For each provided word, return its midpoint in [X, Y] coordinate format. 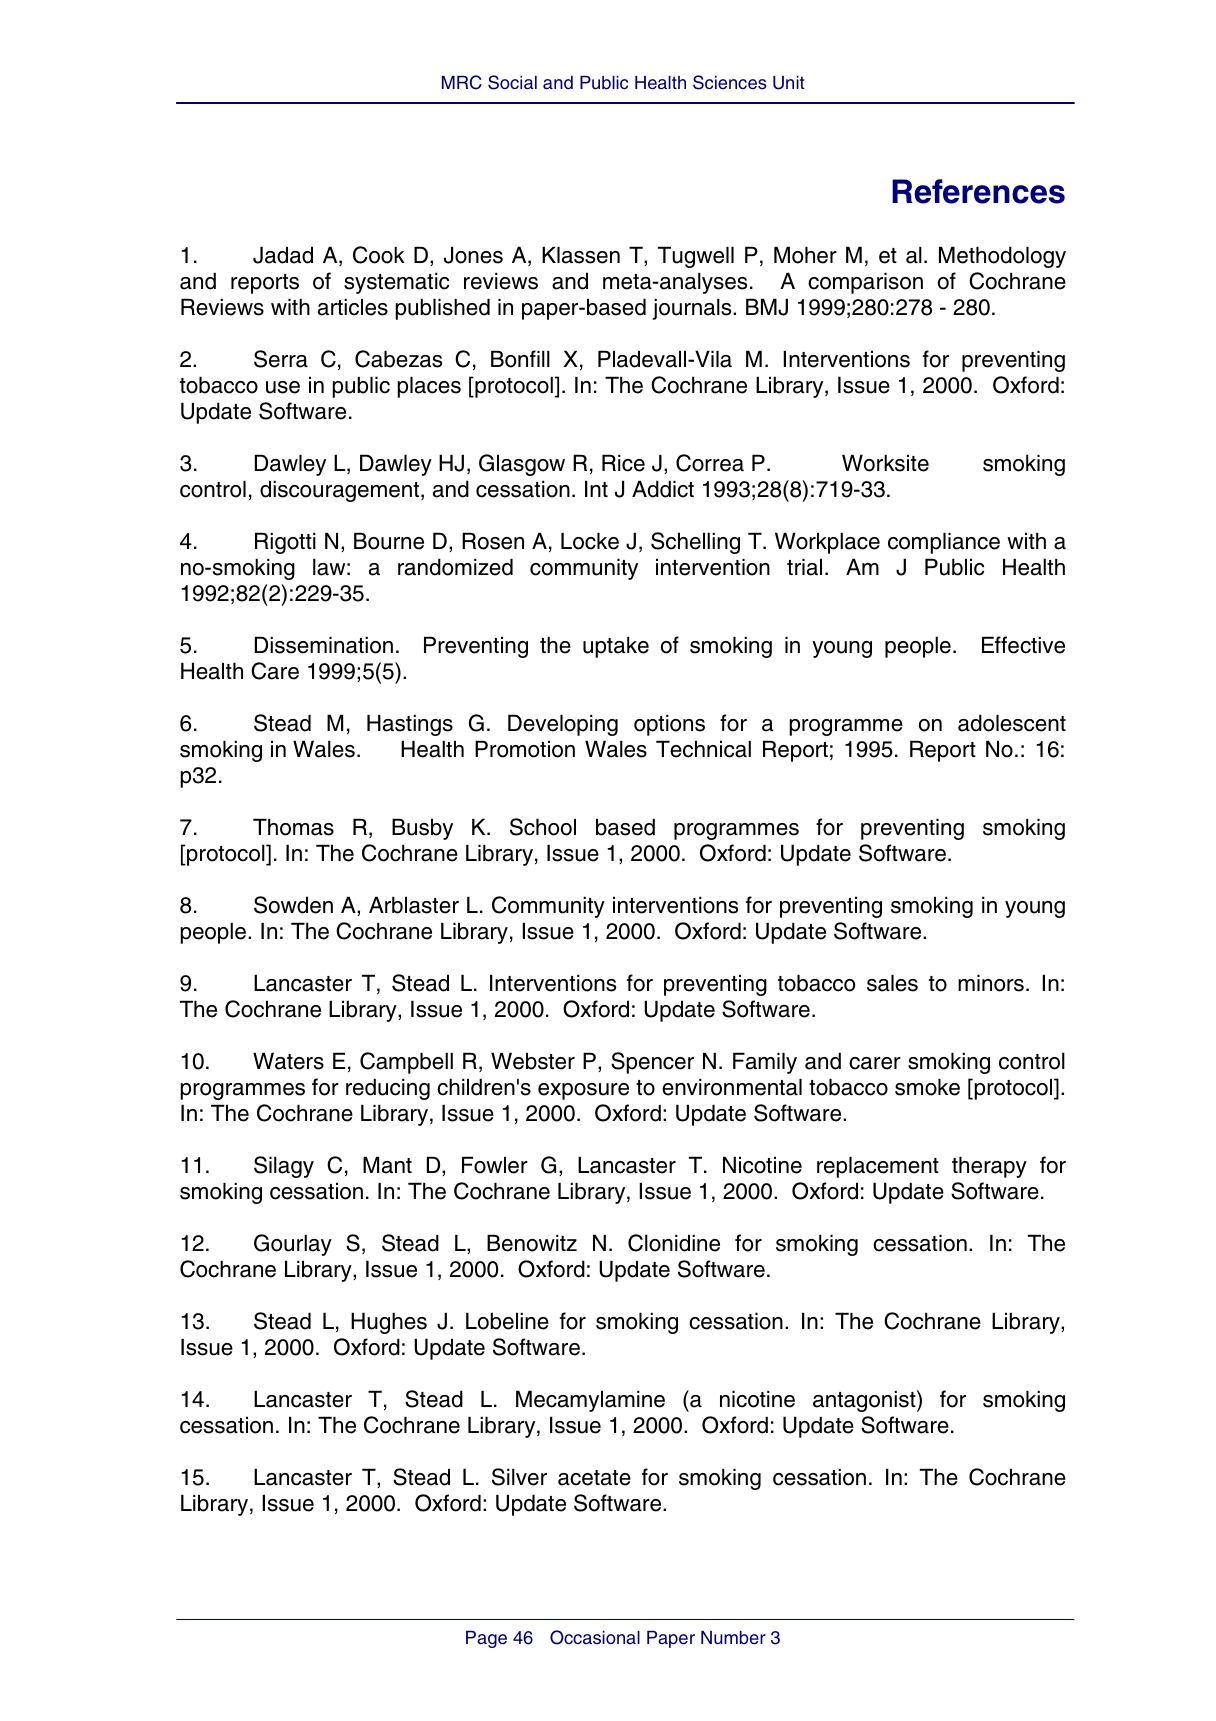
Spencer [652, 1063]
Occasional [595, 1637]
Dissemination [324, 645]
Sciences [729, 82]
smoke [927, 1087]
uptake [616, 647]
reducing [388, 1089]
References [978, 191]
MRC [462, 82]
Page [486, 1639]
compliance [944, 543]
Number [733, 1638]
